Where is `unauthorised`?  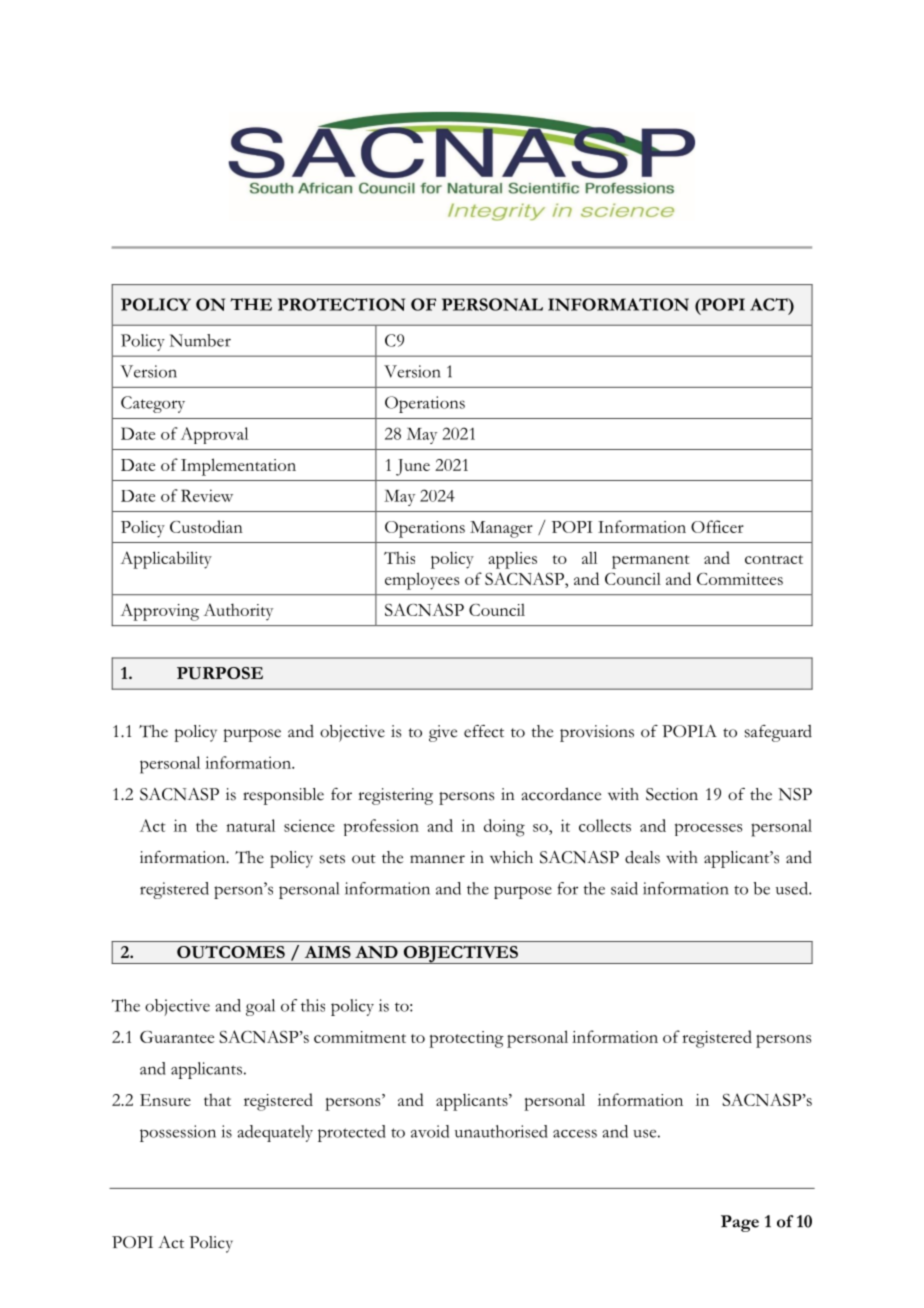
unauthorised is located at coordinates (501, 1131).
